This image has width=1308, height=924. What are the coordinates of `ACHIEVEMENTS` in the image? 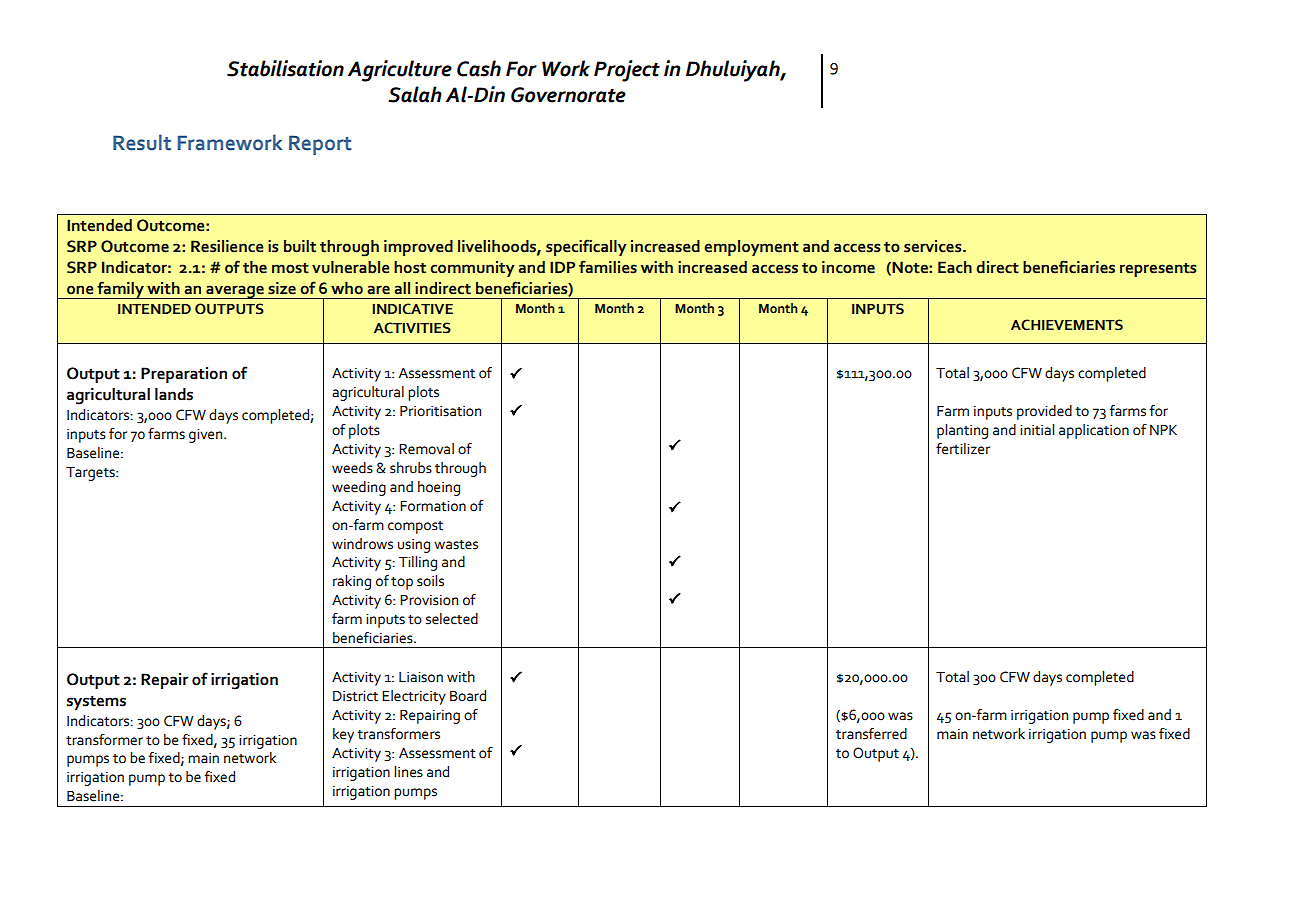 It's located at (1067, 325).
